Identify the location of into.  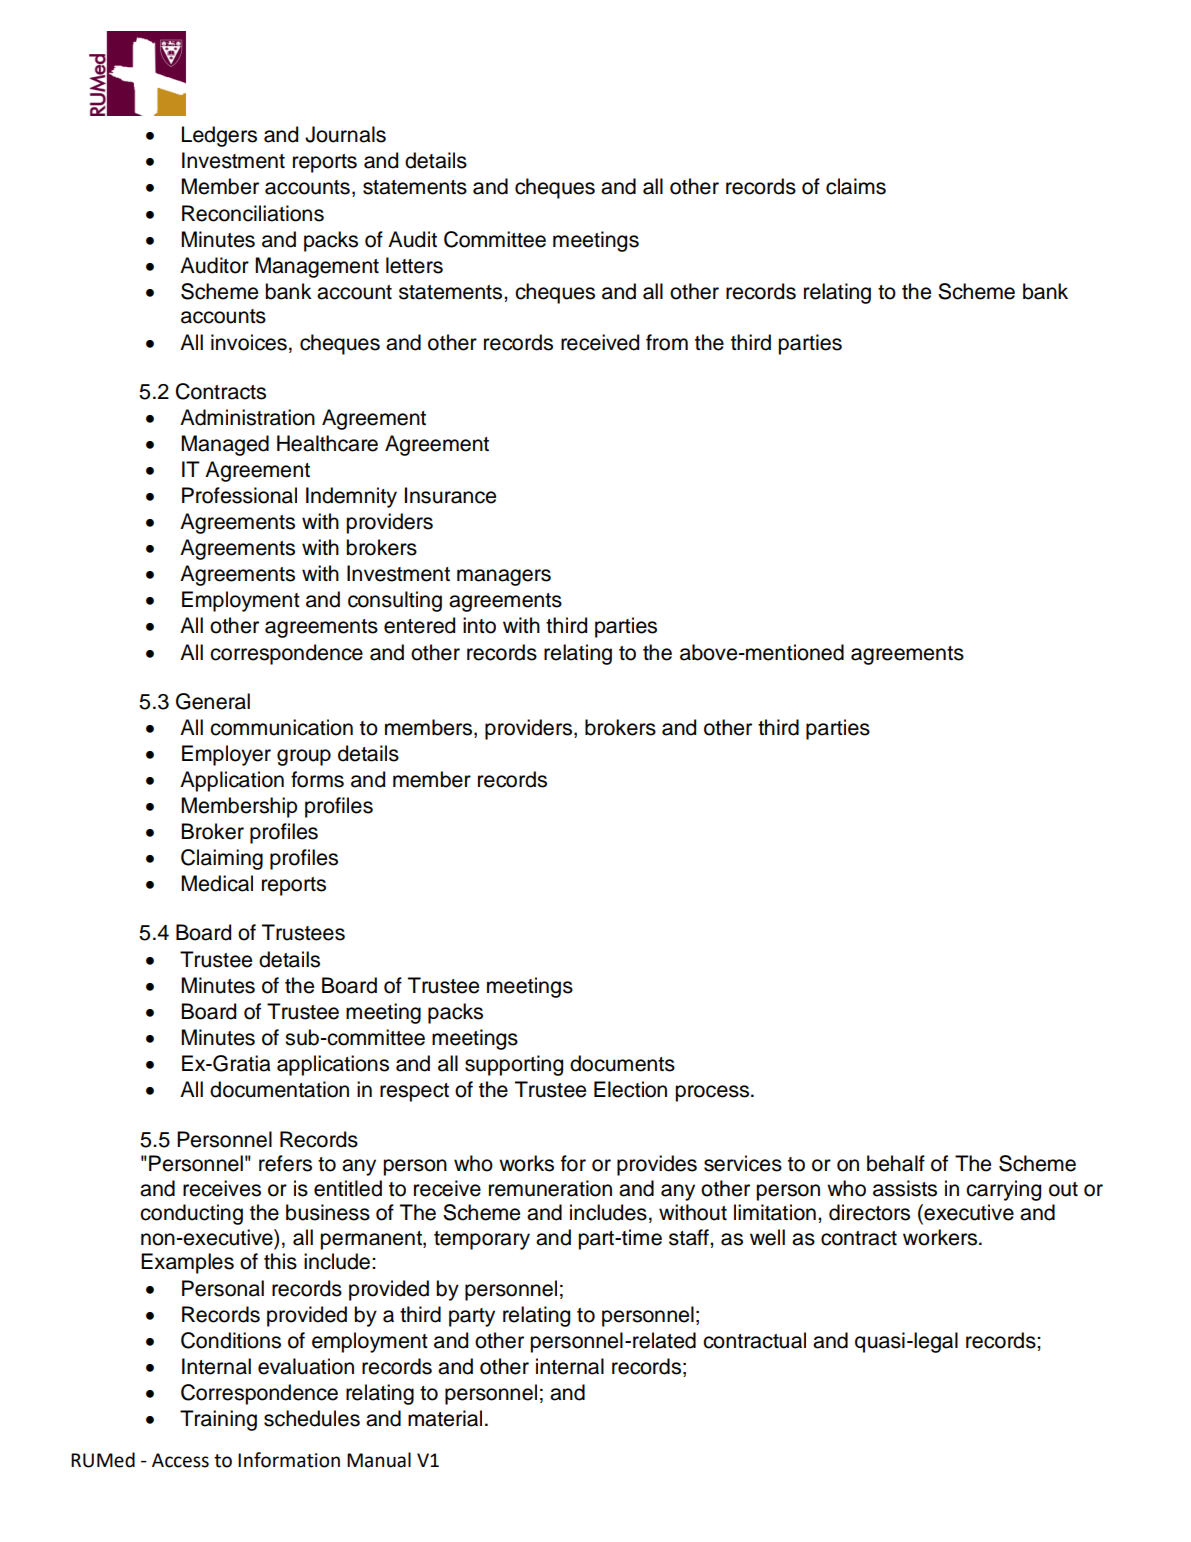
(479, 625).
